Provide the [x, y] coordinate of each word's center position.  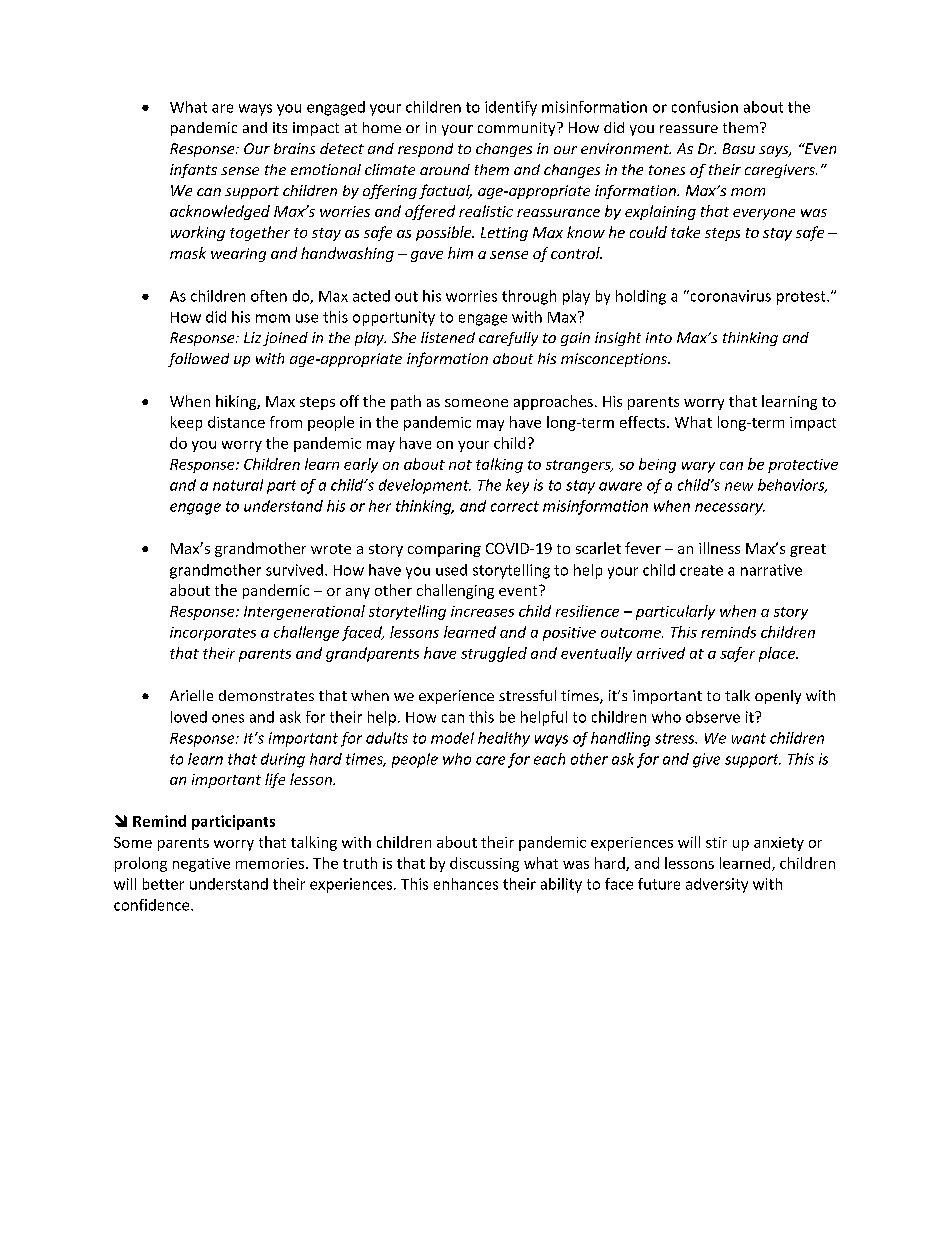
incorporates [213, 634]
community [518, 129]
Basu [739, 148]
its [280, 127]
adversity [717, 885]
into [659, 337]
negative [201, 865]
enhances [466, 884]
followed [198, 360]
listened [448, 337]
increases [482, 611]
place [778, 654]
